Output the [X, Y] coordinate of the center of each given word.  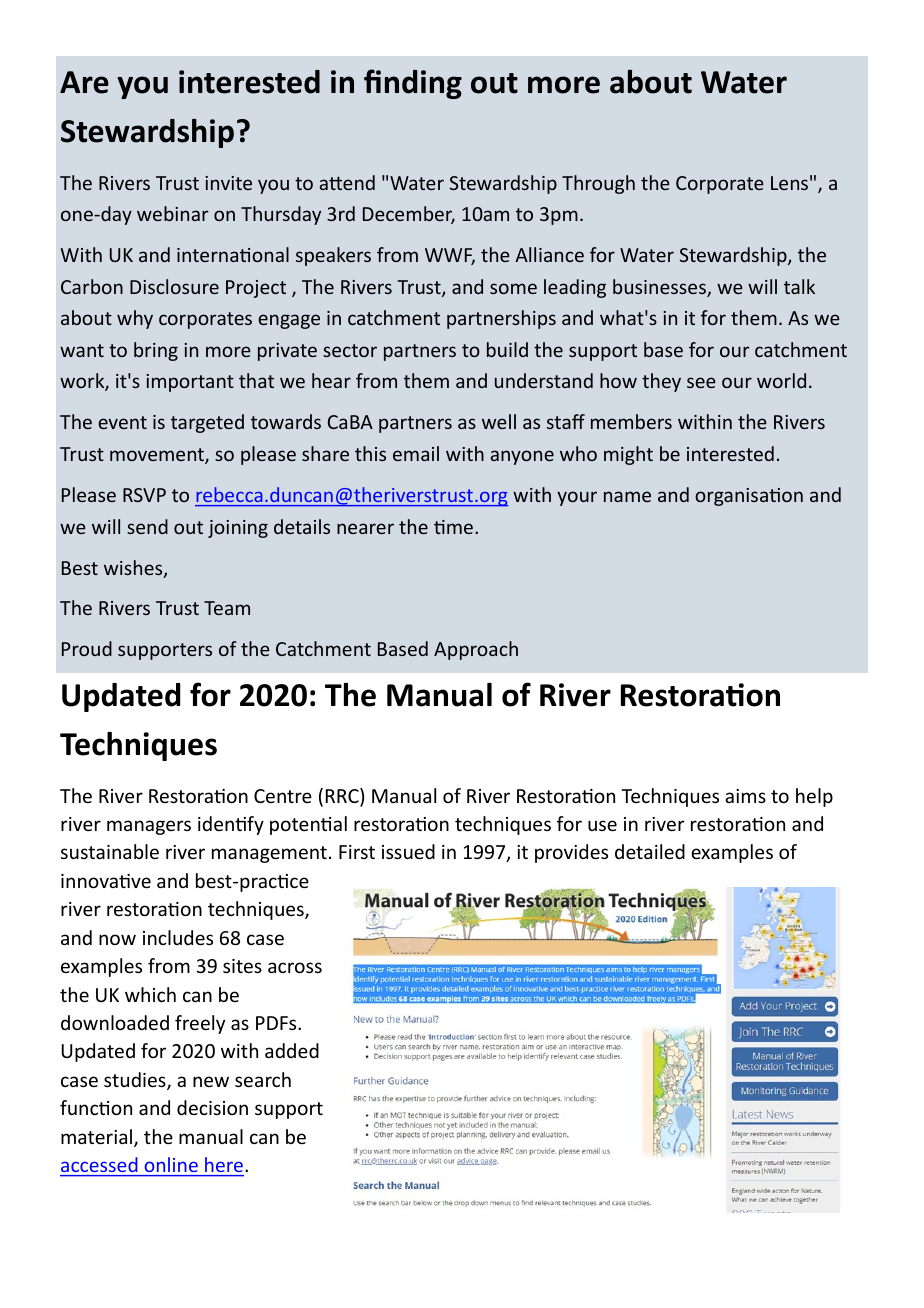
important [190, 383]
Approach [476, 650]
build [507, 349]
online [171, 1164]
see [701, 382]
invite [228, 183]
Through [598, 184]
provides [571, 853]
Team [227, 608]
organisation [749, 497]
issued [408, 851]
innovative [106, 881]
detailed [650, 851]
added [292, 1050]
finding [413, 84]
